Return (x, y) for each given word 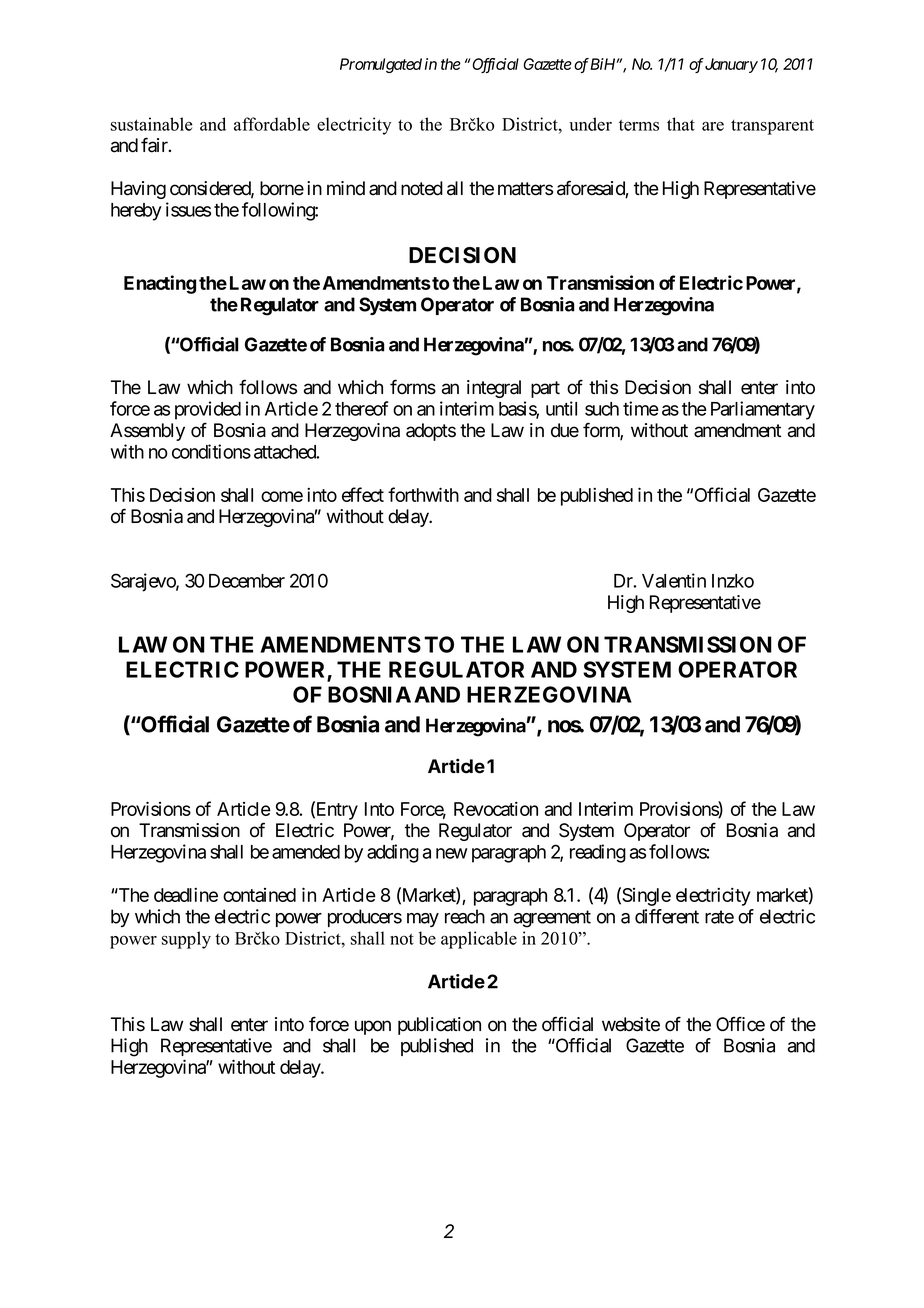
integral (494, 389)
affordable (272, 124)
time (641, 408)
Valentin (674, 580)
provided (208, 410)
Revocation (496, 808)
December (247, 581)
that (681, 124)
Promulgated (381, 65)
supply (186, 940)
